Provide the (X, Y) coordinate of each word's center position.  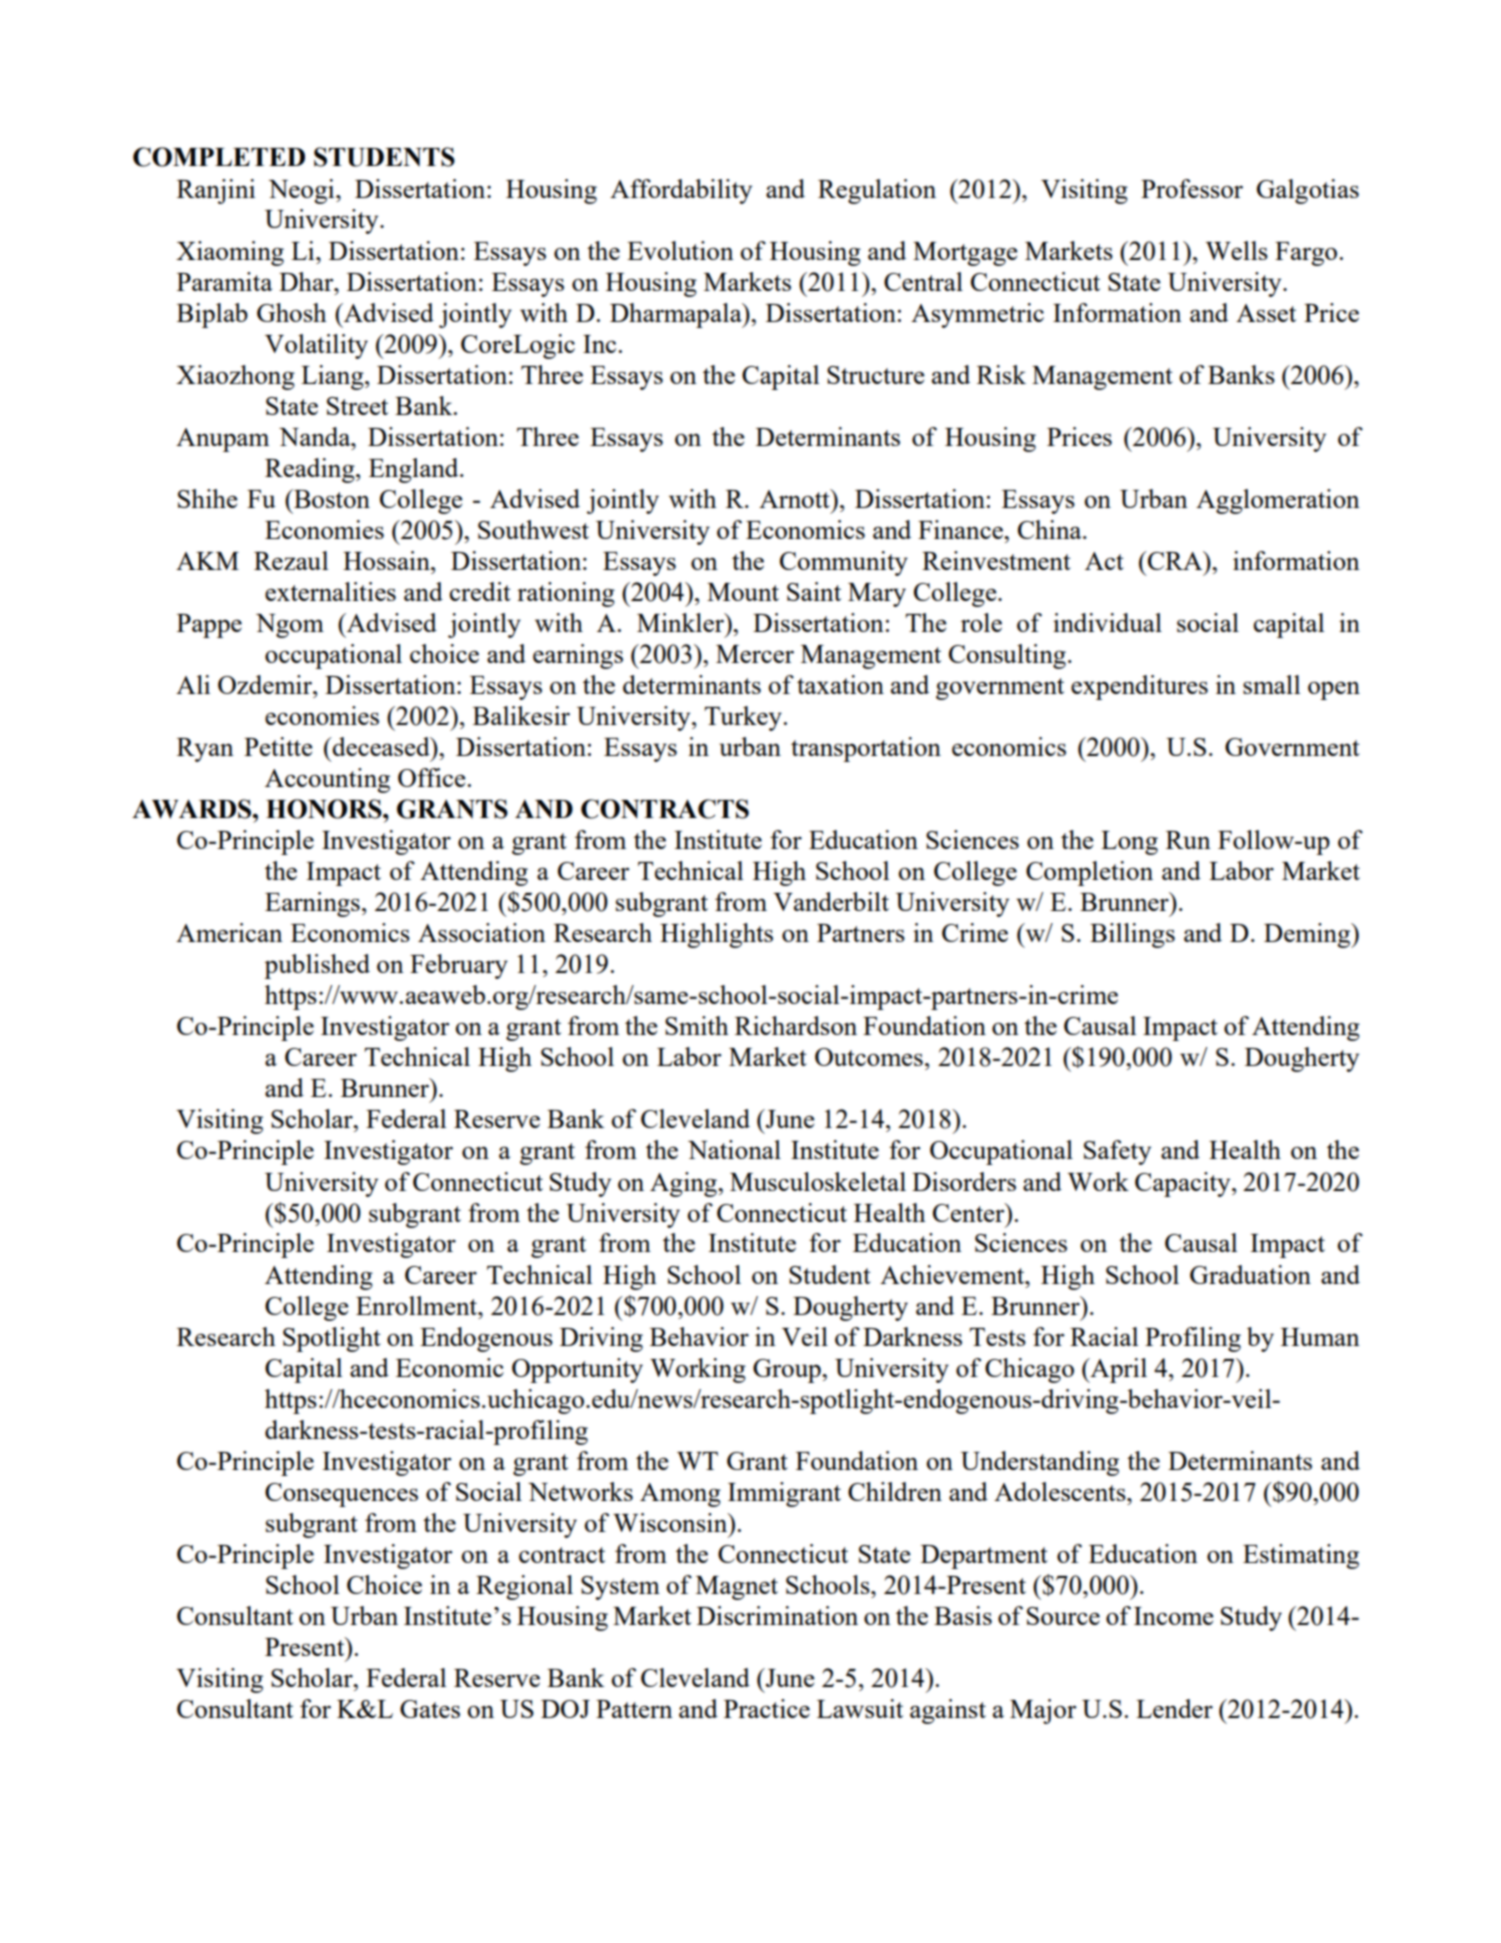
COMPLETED (219, 157)
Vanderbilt (831, 901)
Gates (430, 1709)
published (317, 966)
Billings (1132, 935)
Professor (1192, 188)
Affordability (681, 191)
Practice (767, 1708)
